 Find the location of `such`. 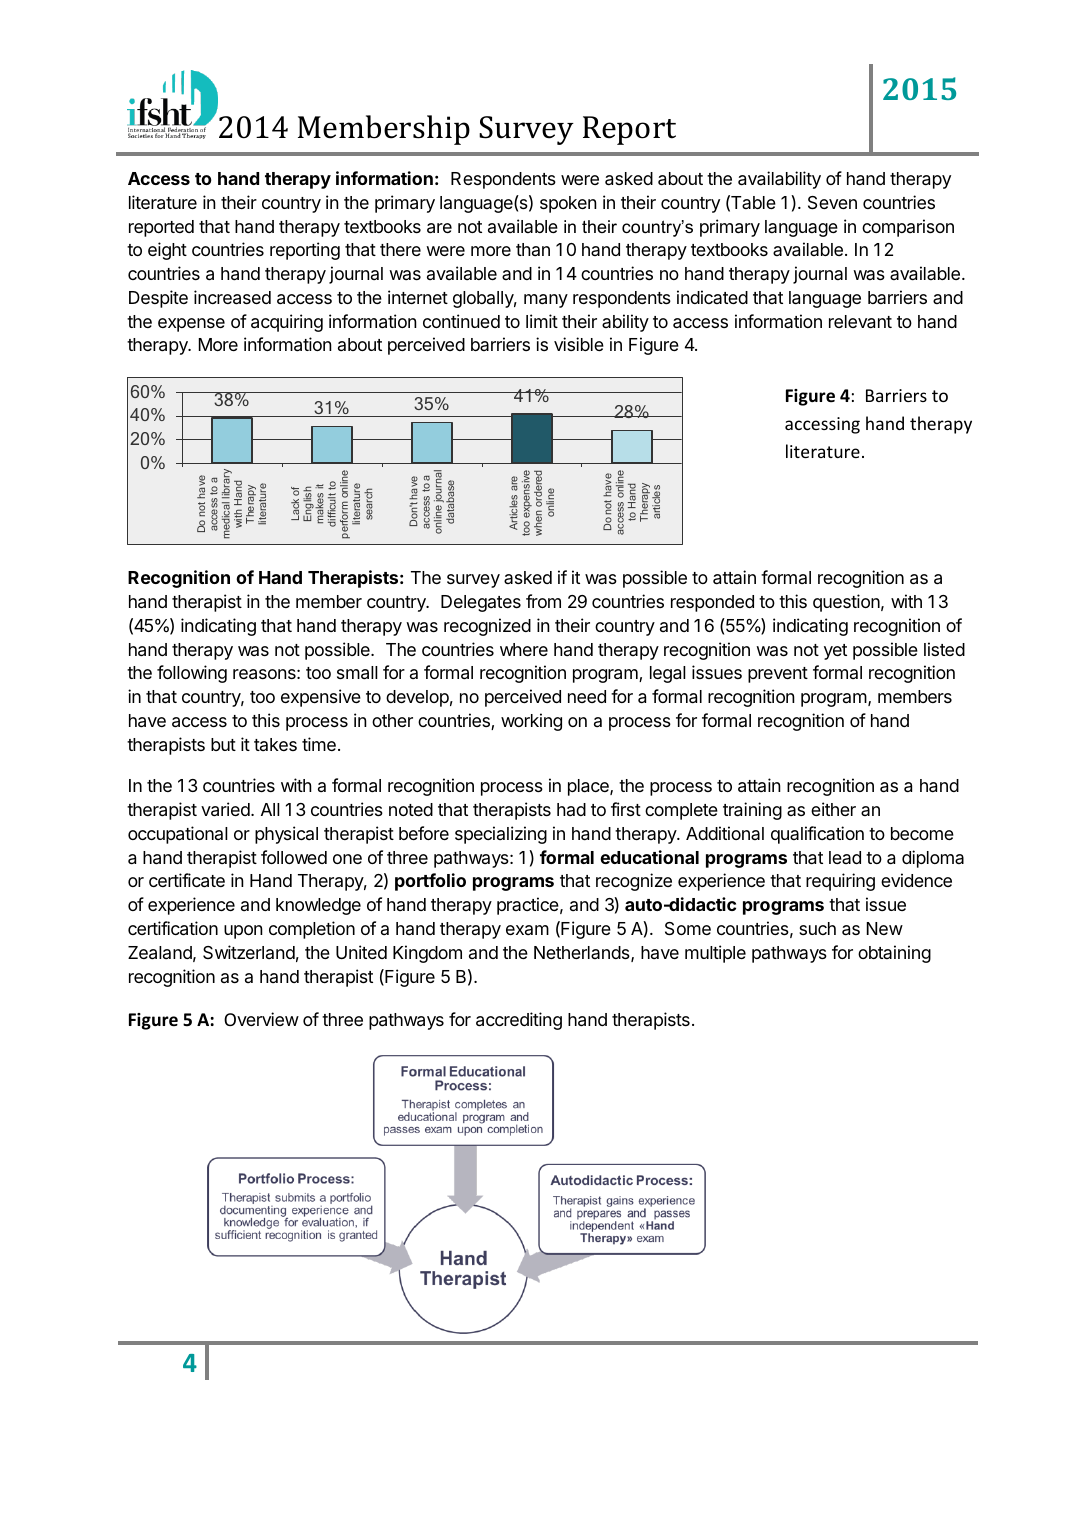

such is located at coordinates (817, 928).
